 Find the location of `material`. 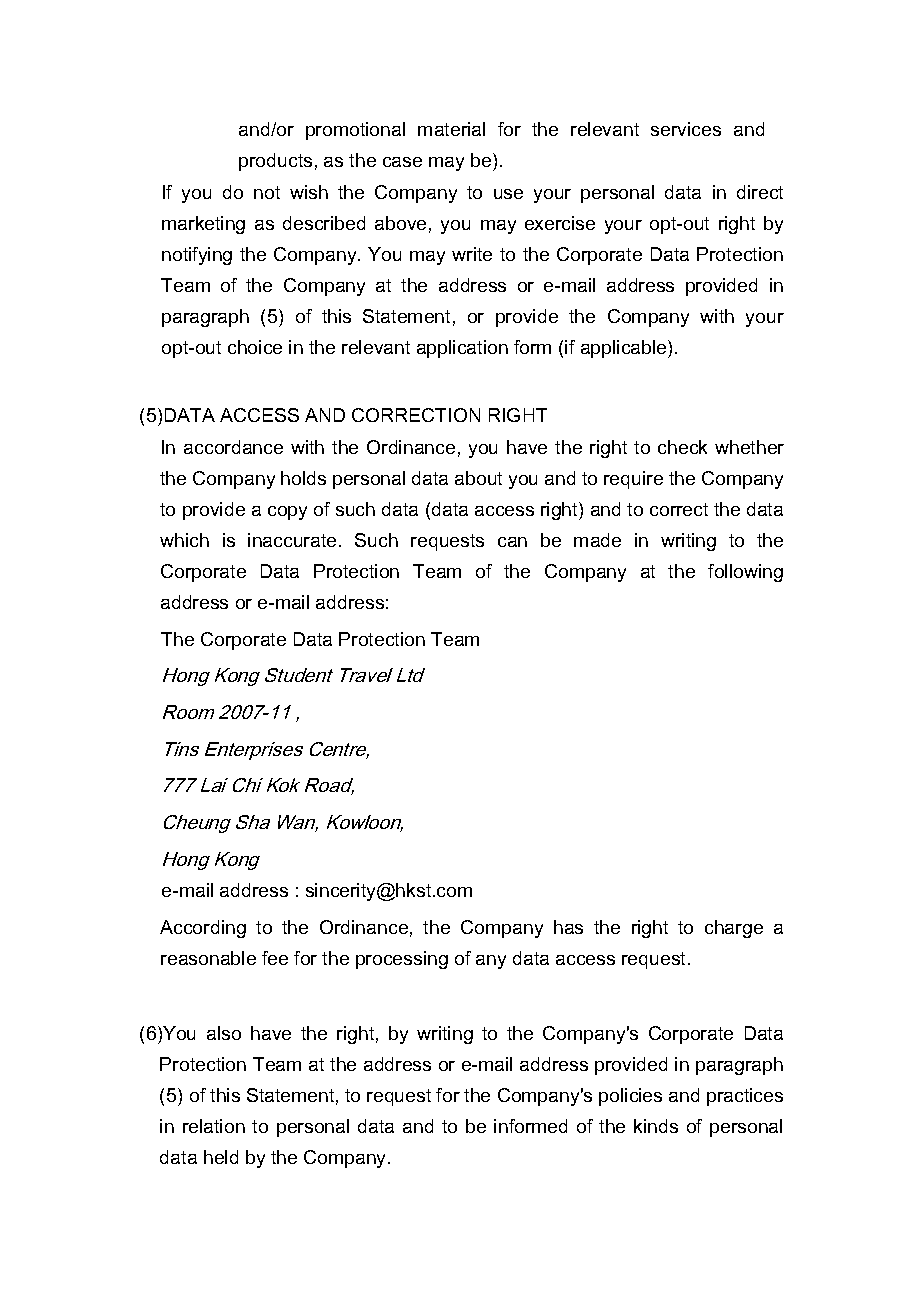

material is located at coordinates (451, 129).
